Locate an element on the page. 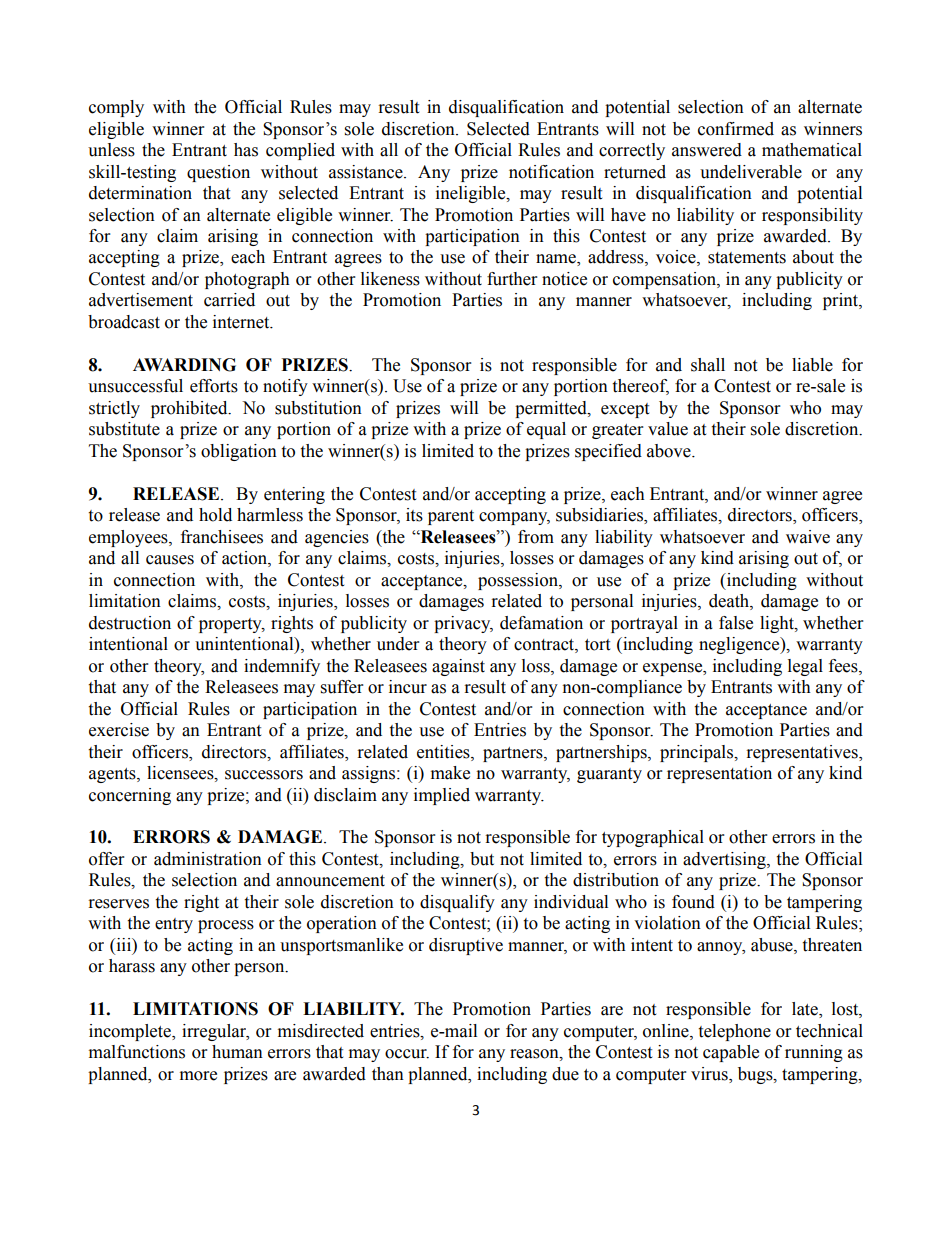 Image resolution: width=952 pixels, height=1233 pixels. entities is located at coordinates (444, 752).
